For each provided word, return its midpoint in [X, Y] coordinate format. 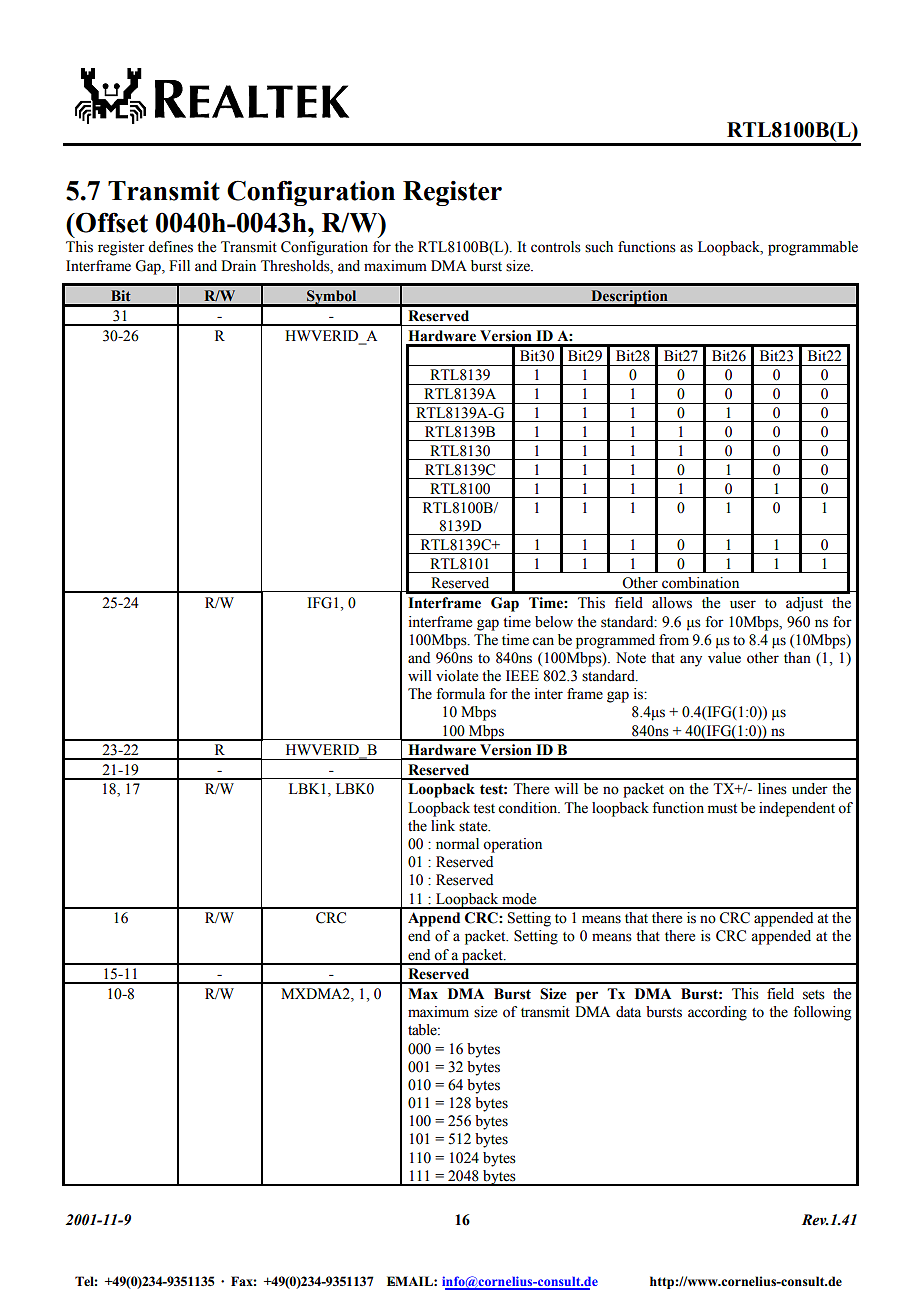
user [743, 604]
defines [170, 247]
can [543, 641]
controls [556, 247]
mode [519, 899]
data [628, 1012]
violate [457, 676]
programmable [813, 248]
